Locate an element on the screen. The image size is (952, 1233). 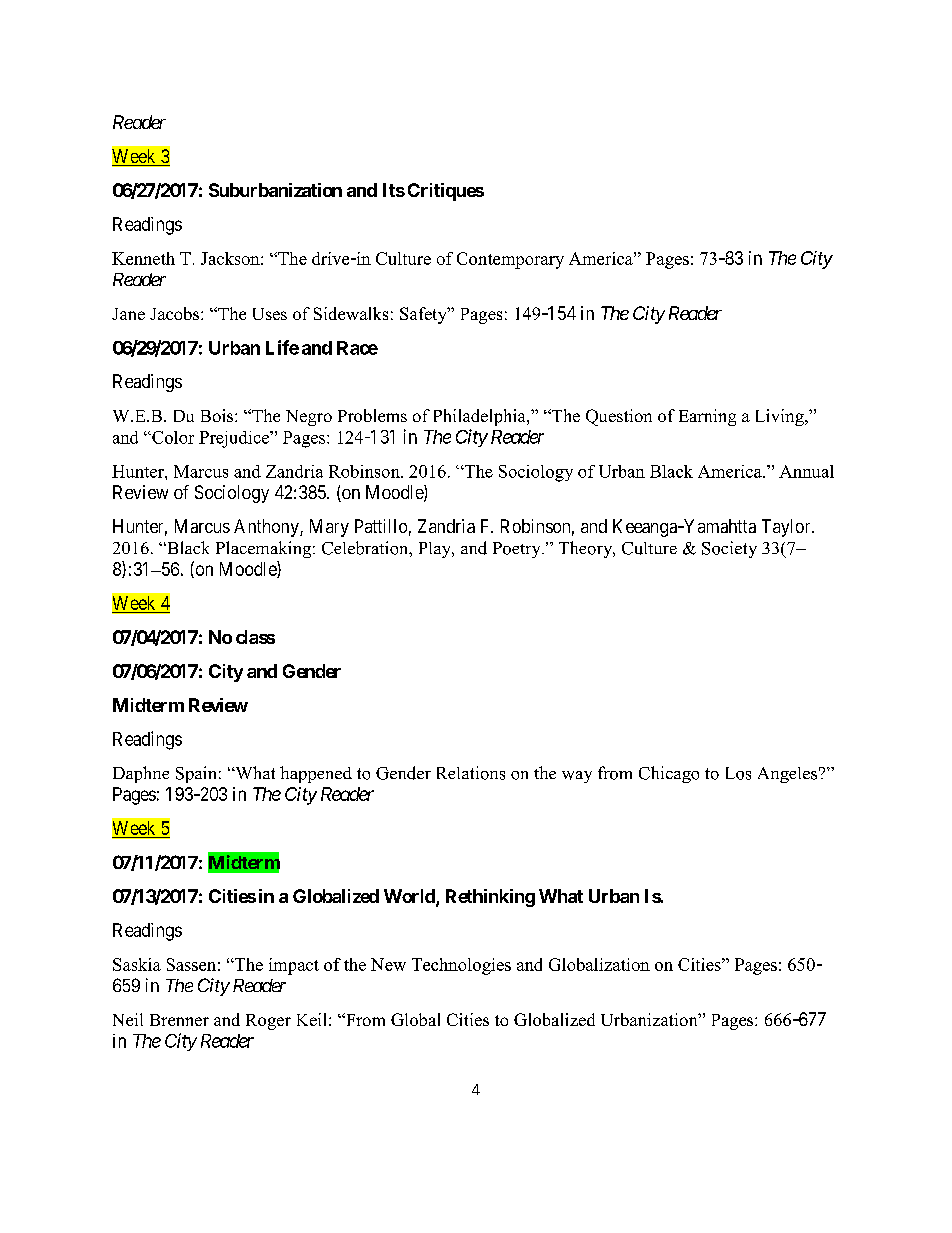
Earning is located at coordinates (707, 417).
